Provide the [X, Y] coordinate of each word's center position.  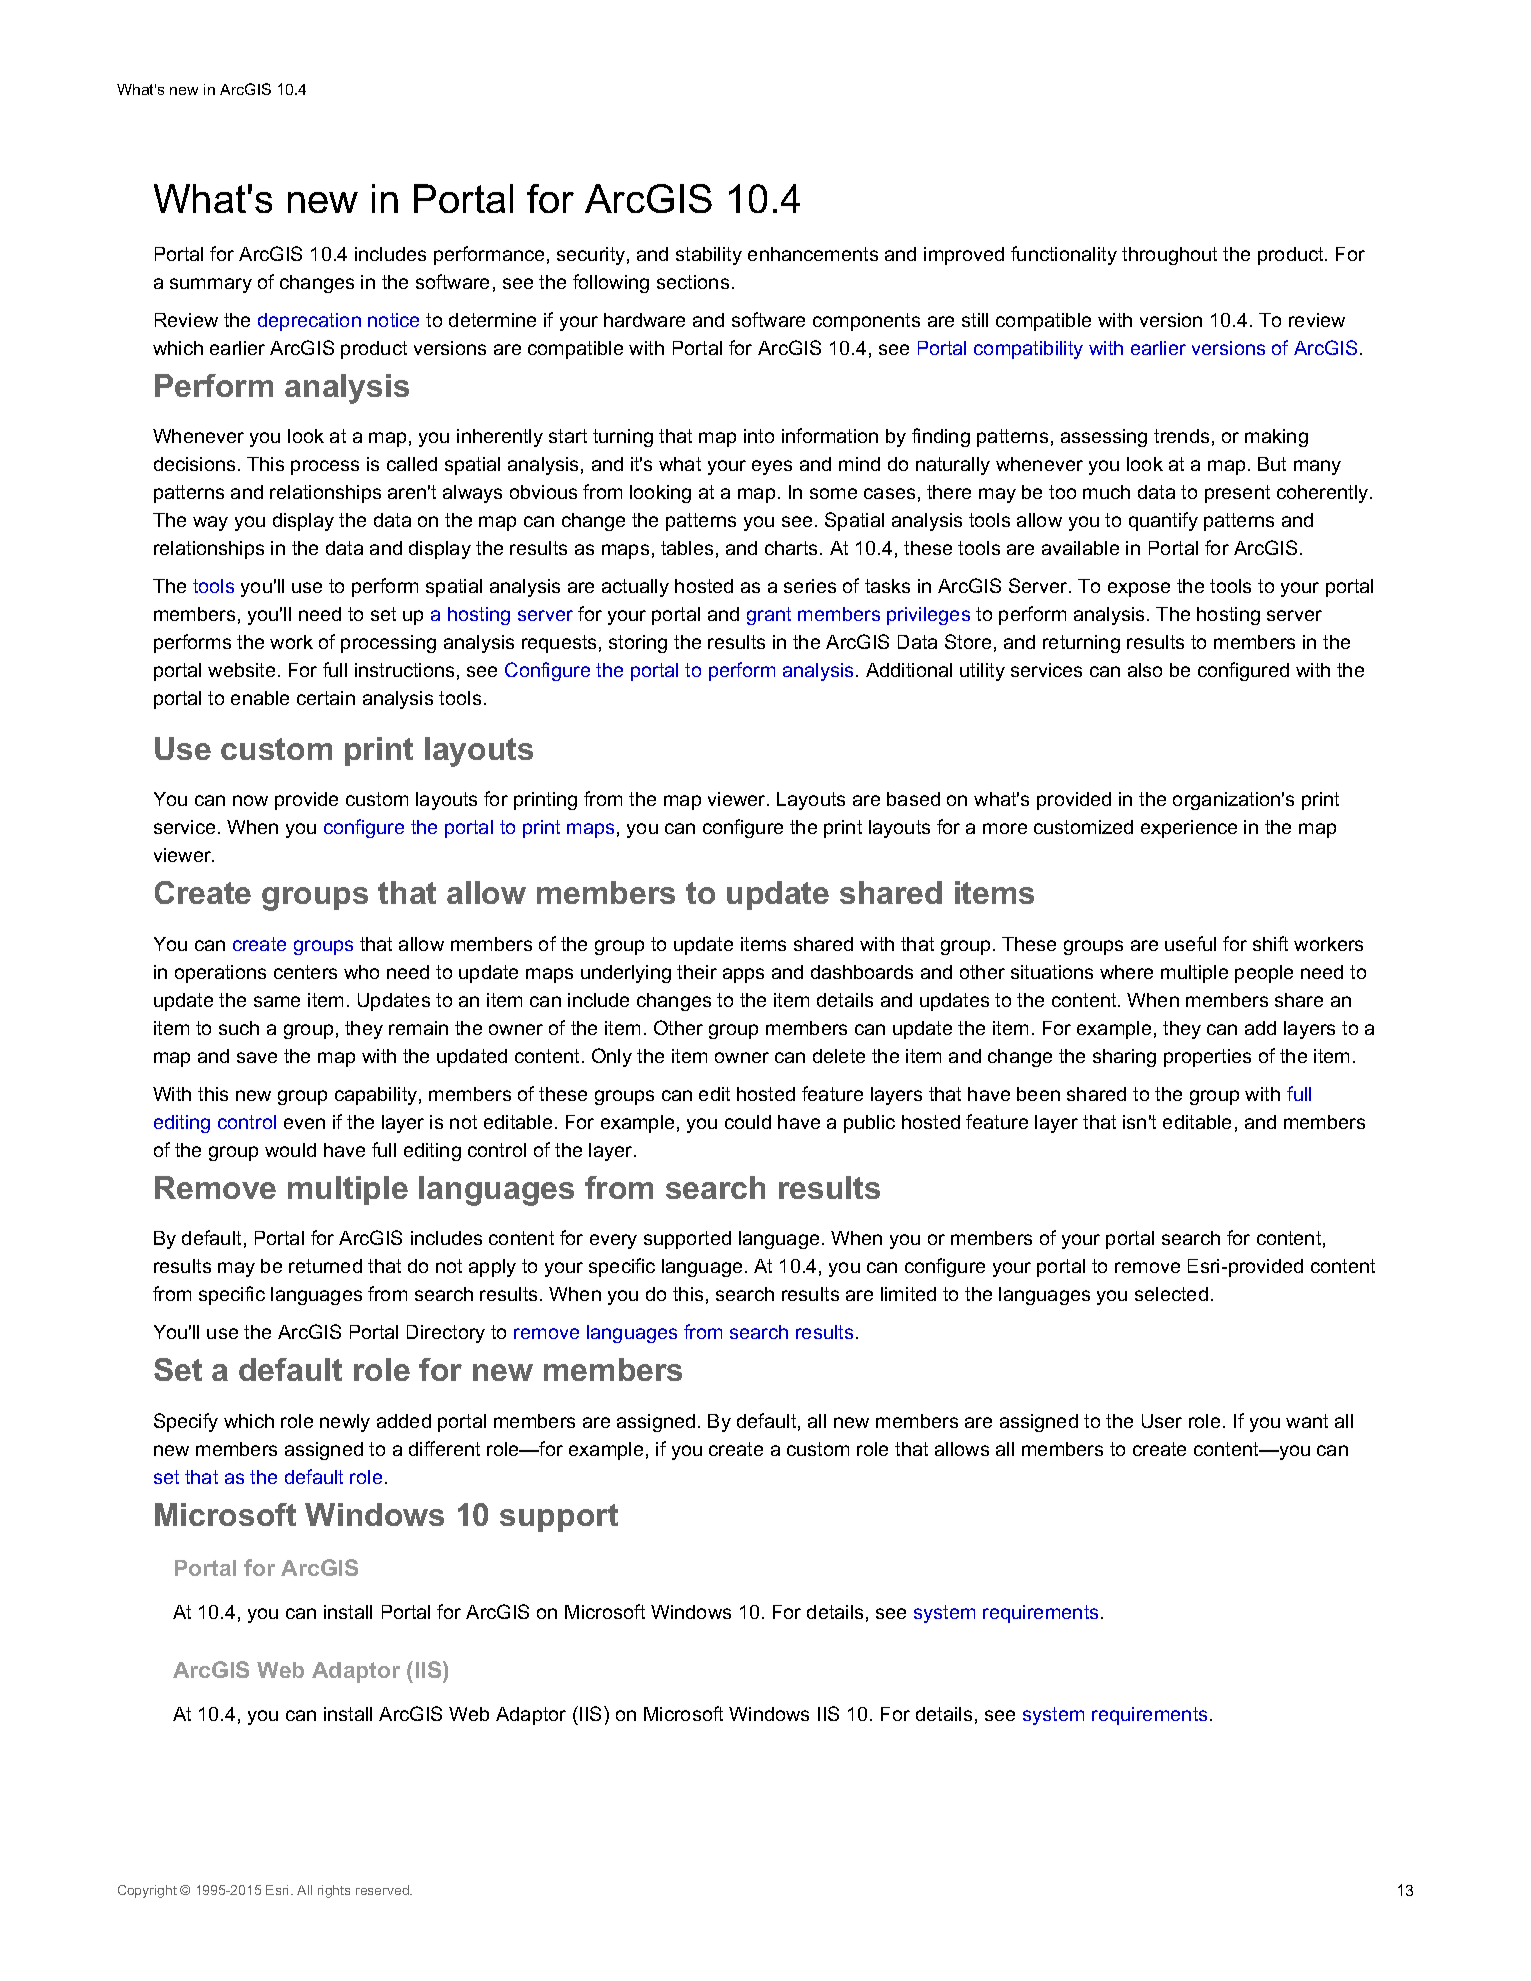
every [613, 1241]
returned [325, 1266]
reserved [383, 1890]
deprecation [309, 322]
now [250, 800]
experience [1189, 829]
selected [1171, 1294]
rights [334, 1891]
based [913, 799]
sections [693, 282]
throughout [1169, 256]
